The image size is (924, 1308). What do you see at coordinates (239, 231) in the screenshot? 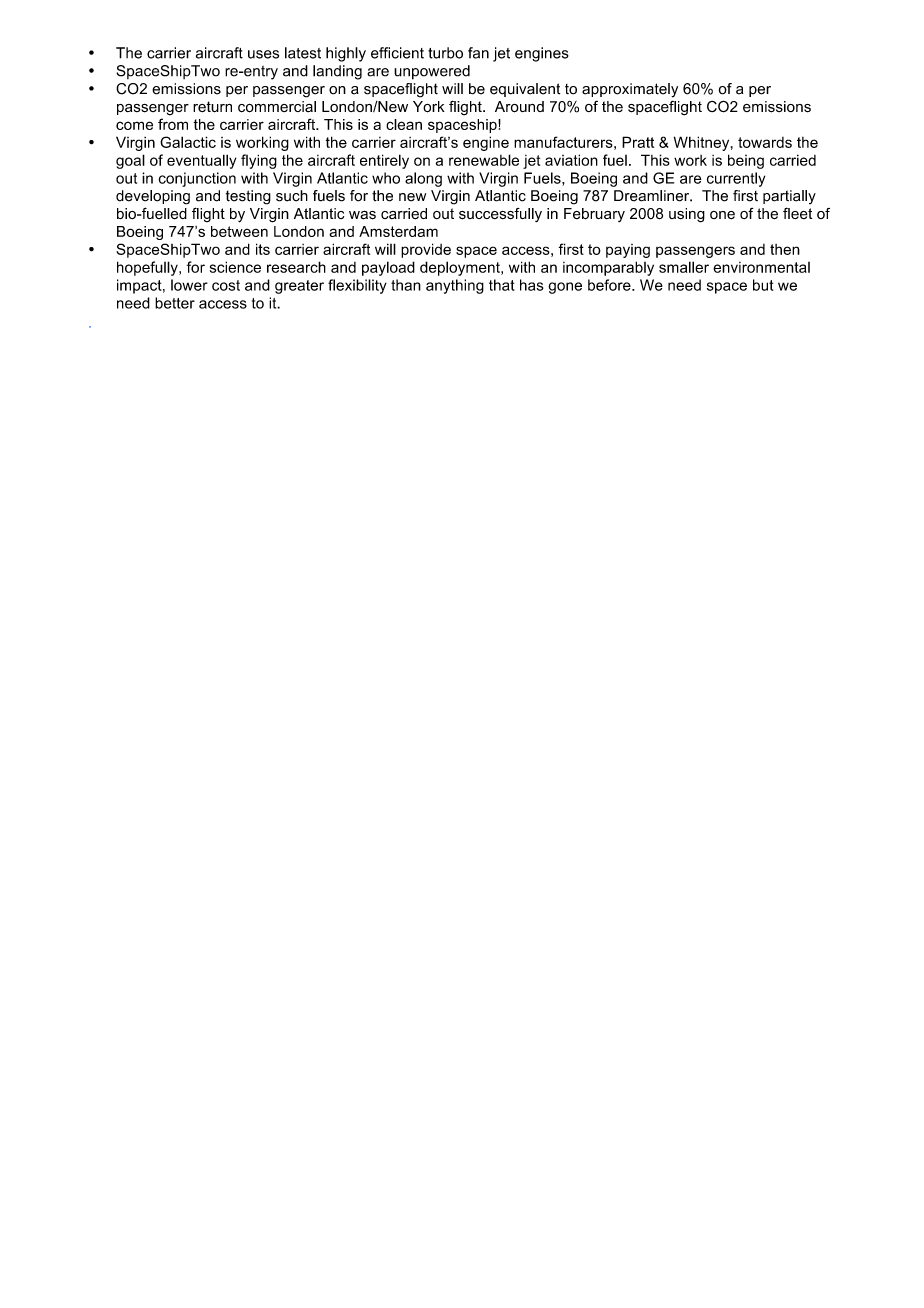
I see `between` at bounding box center [239, 231].
